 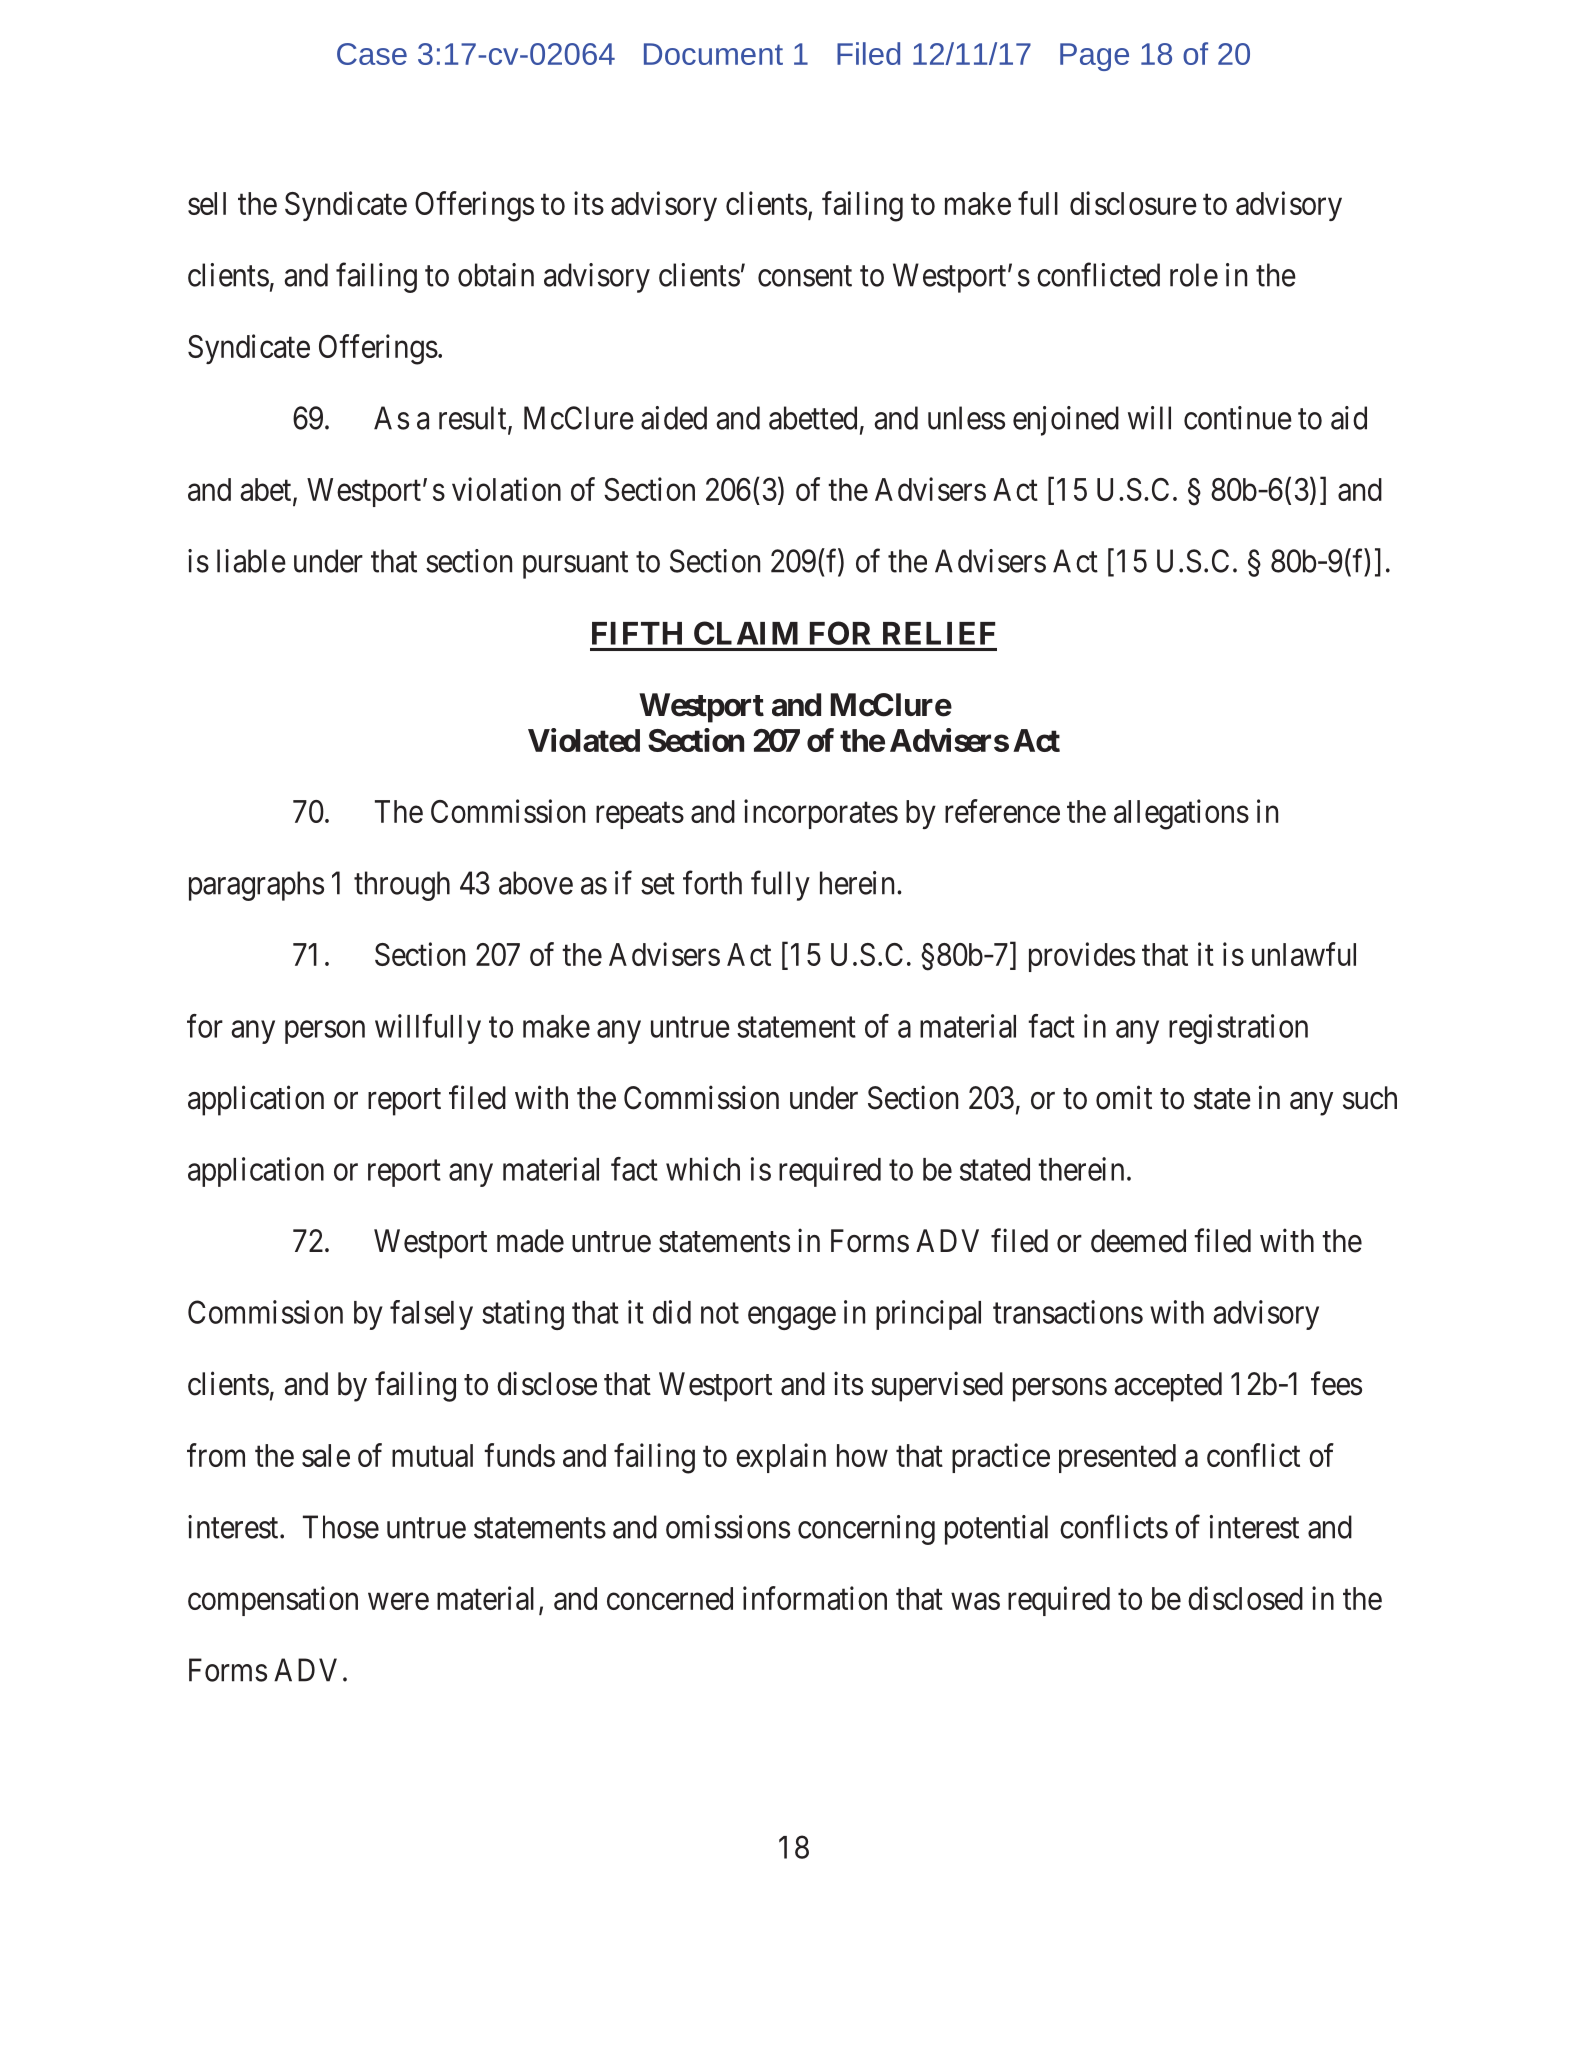 I want to click on Those, so click(x=341, y=1527).
